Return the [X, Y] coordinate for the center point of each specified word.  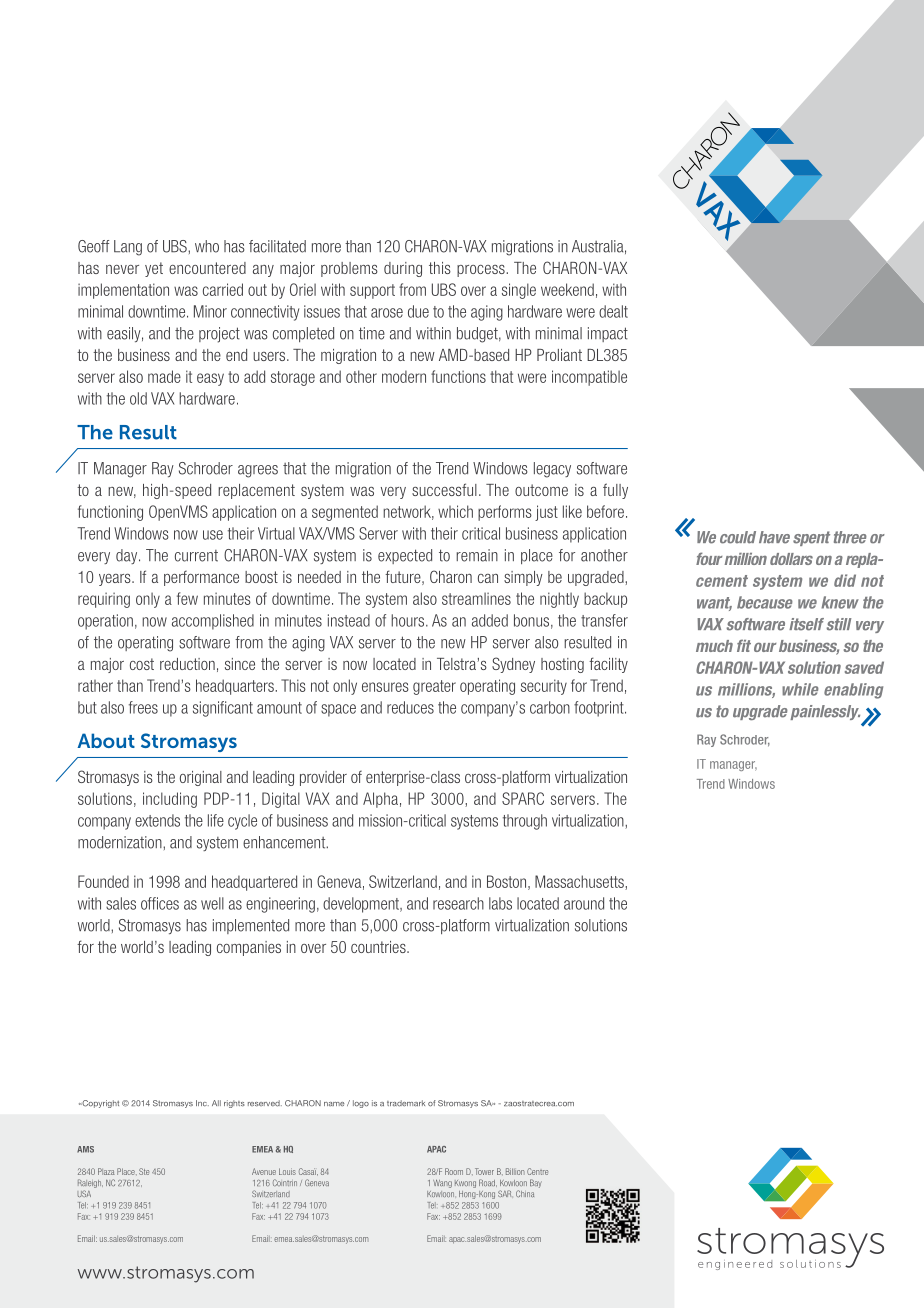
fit [744, 645]
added [490, 620]
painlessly [825, 712]
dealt [613, 311]
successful [444, 489]
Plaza [106, 1171]
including [170, 800]
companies [249, 948]
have [774, 537]
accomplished [213, 622]
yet [154, 269]
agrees [258, 471]
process [482, 271]
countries [379, 947]
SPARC [523, 798]
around [584, 903]
